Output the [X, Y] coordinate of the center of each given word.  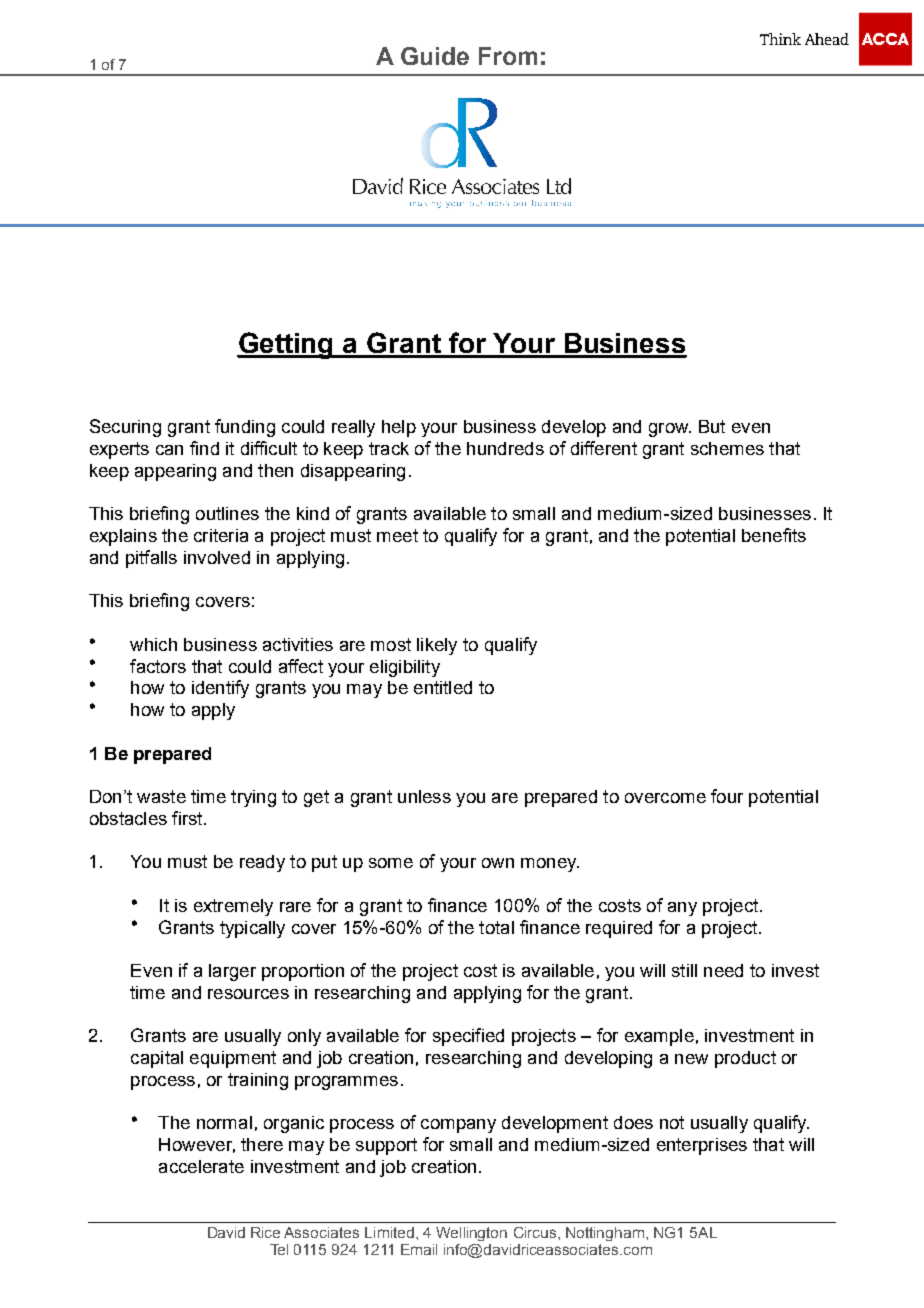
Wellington [471, 1234]
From [508, 56]
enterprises [702, 1146]
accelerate [201, 1166]
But [712, 426]
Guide [435, 56]
